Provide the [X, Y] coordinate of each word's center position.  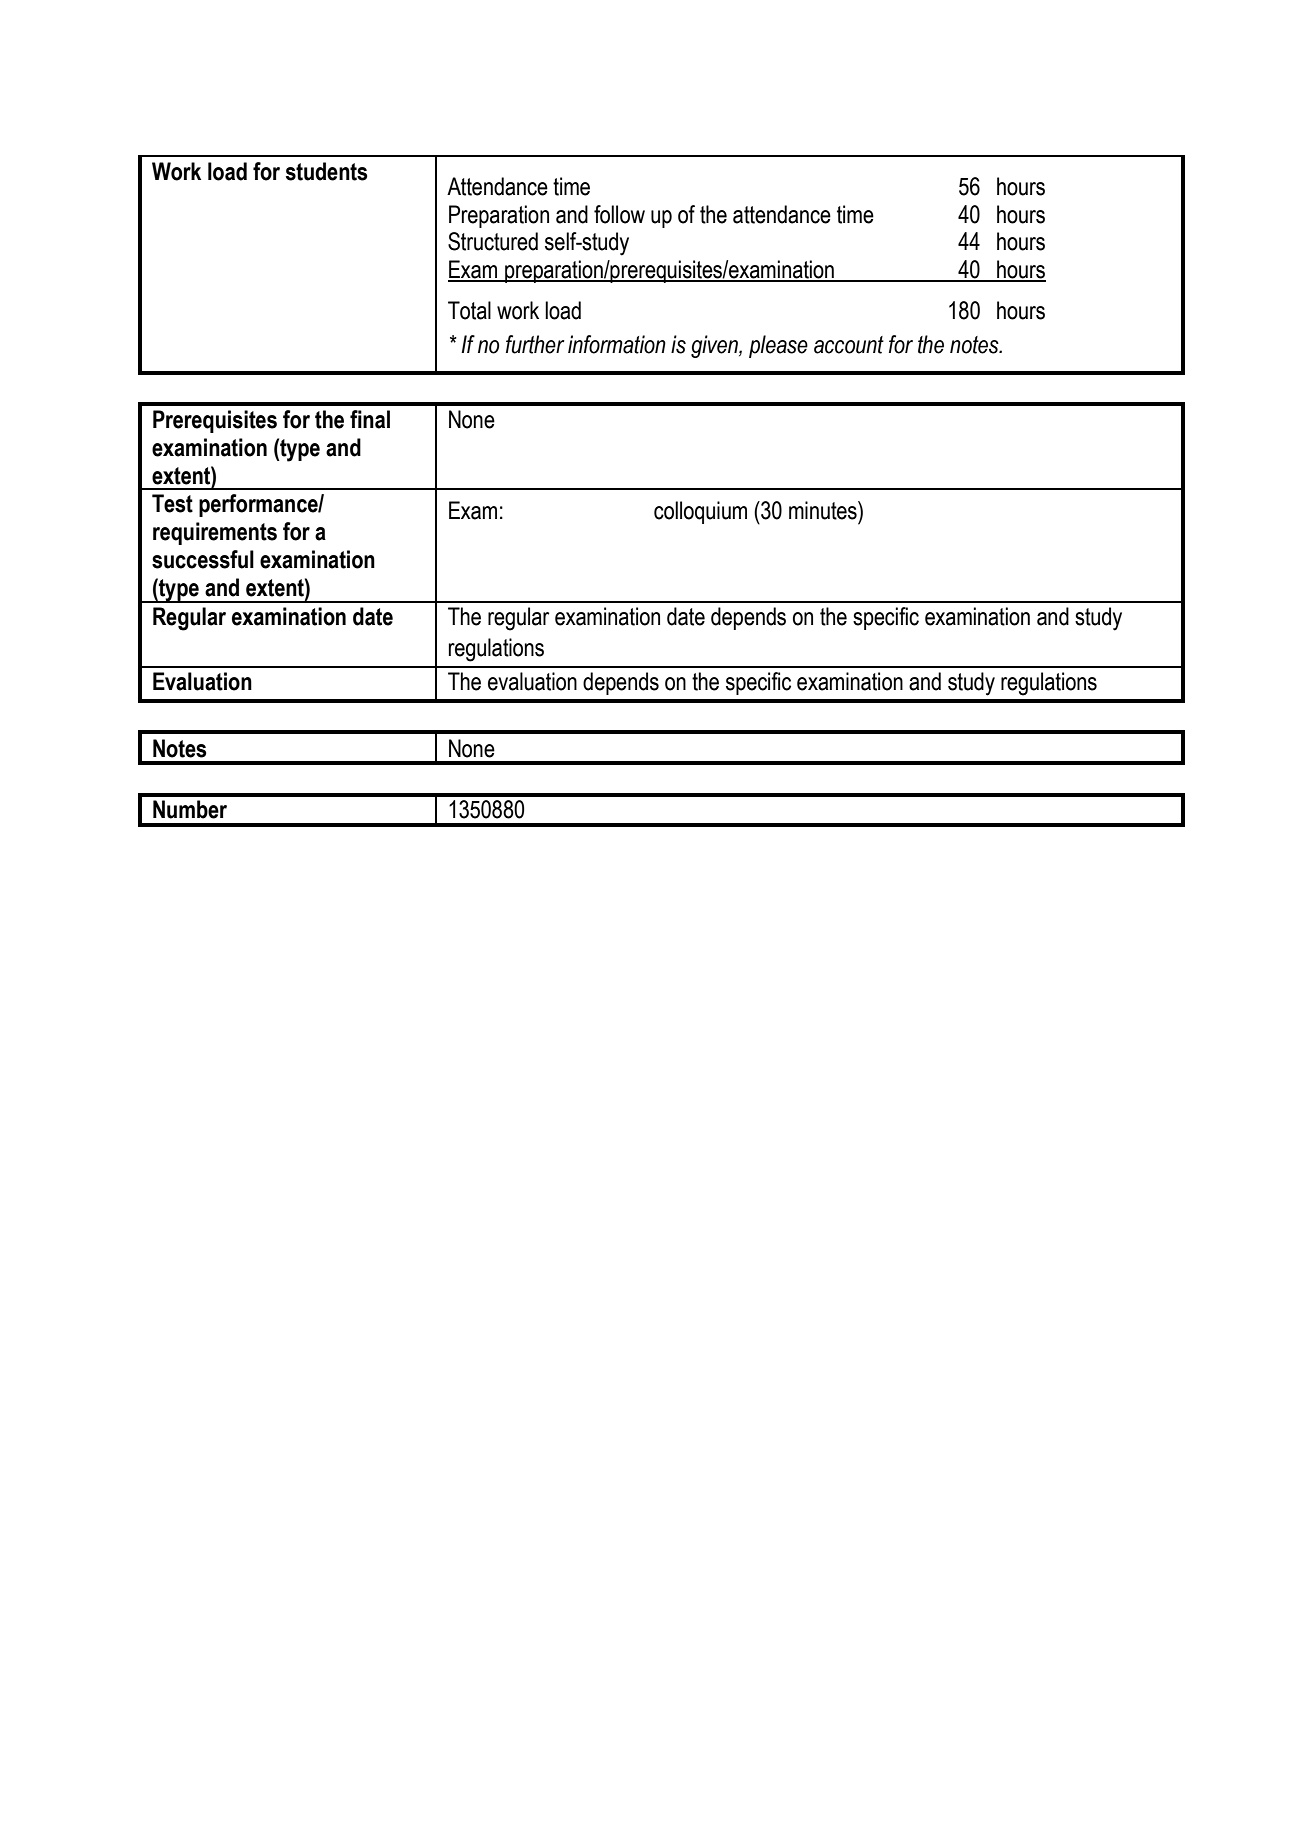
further [535, 344]
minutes [824, 510]
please [778, 346]
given [715, 346]
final [370, 419]
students [327, 171]
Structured [493, 241]
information [617, 344]
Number [190, 809]
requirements [215, 533]
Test [172, 503]
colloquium [700, 512]
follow [619, 214]
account [849, 345]
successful [203, 559]
